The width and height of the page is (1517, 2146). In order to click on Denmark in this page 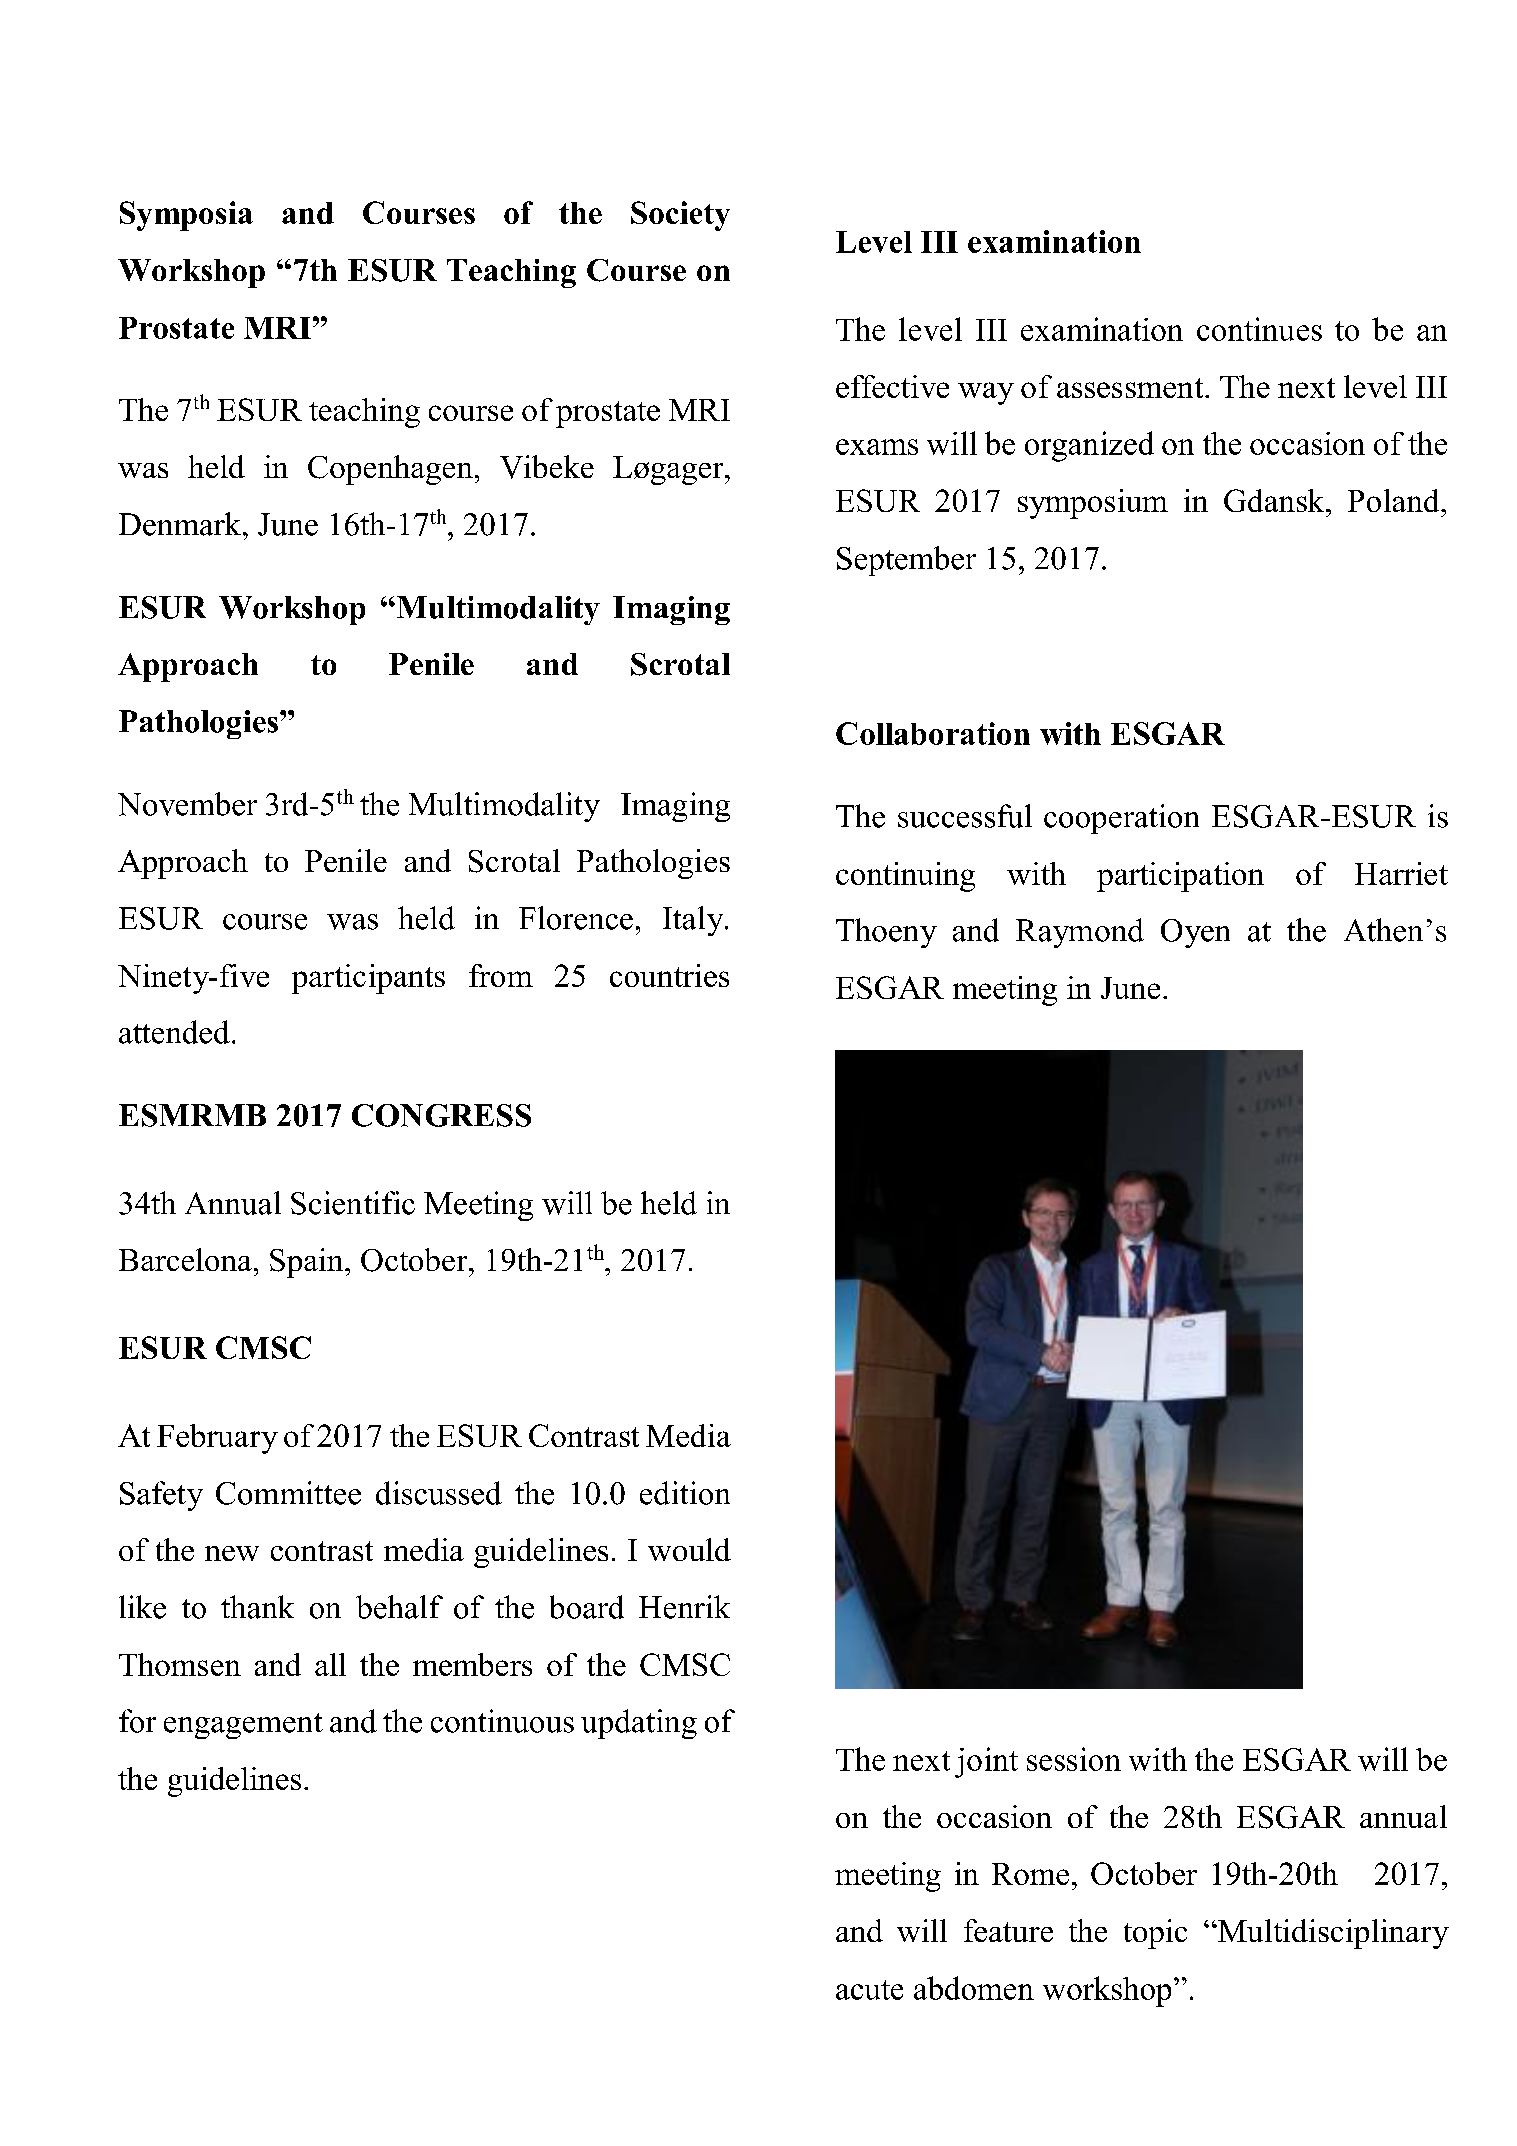, I will do `click(181, 524)`.
